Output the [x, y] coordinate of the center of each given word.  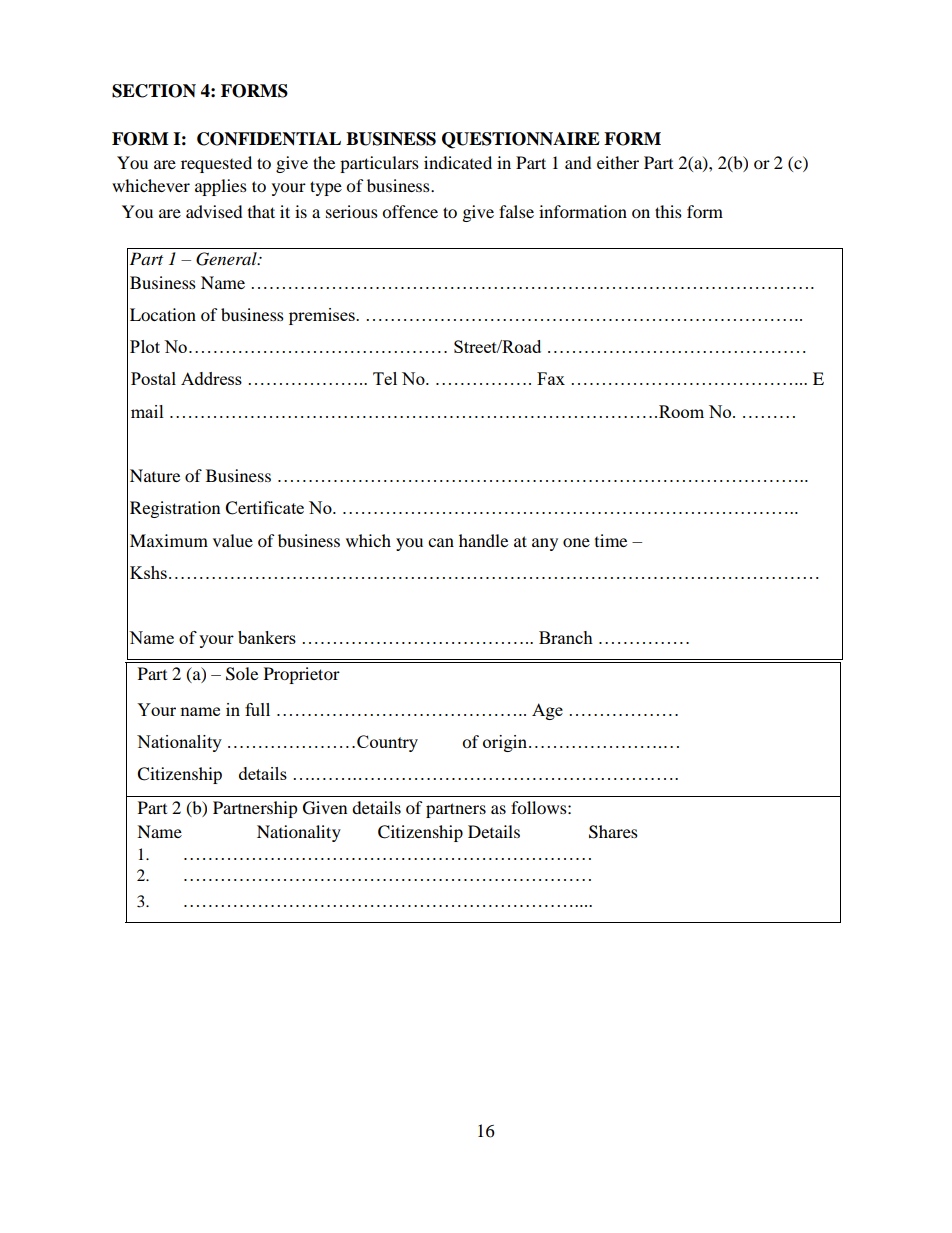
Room [681, 411]
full [257, 709]
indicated [458, 162]
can [441, 542]
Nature [155, 475]
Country [387, 743]
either [618, 162]
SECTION [154, 91]
